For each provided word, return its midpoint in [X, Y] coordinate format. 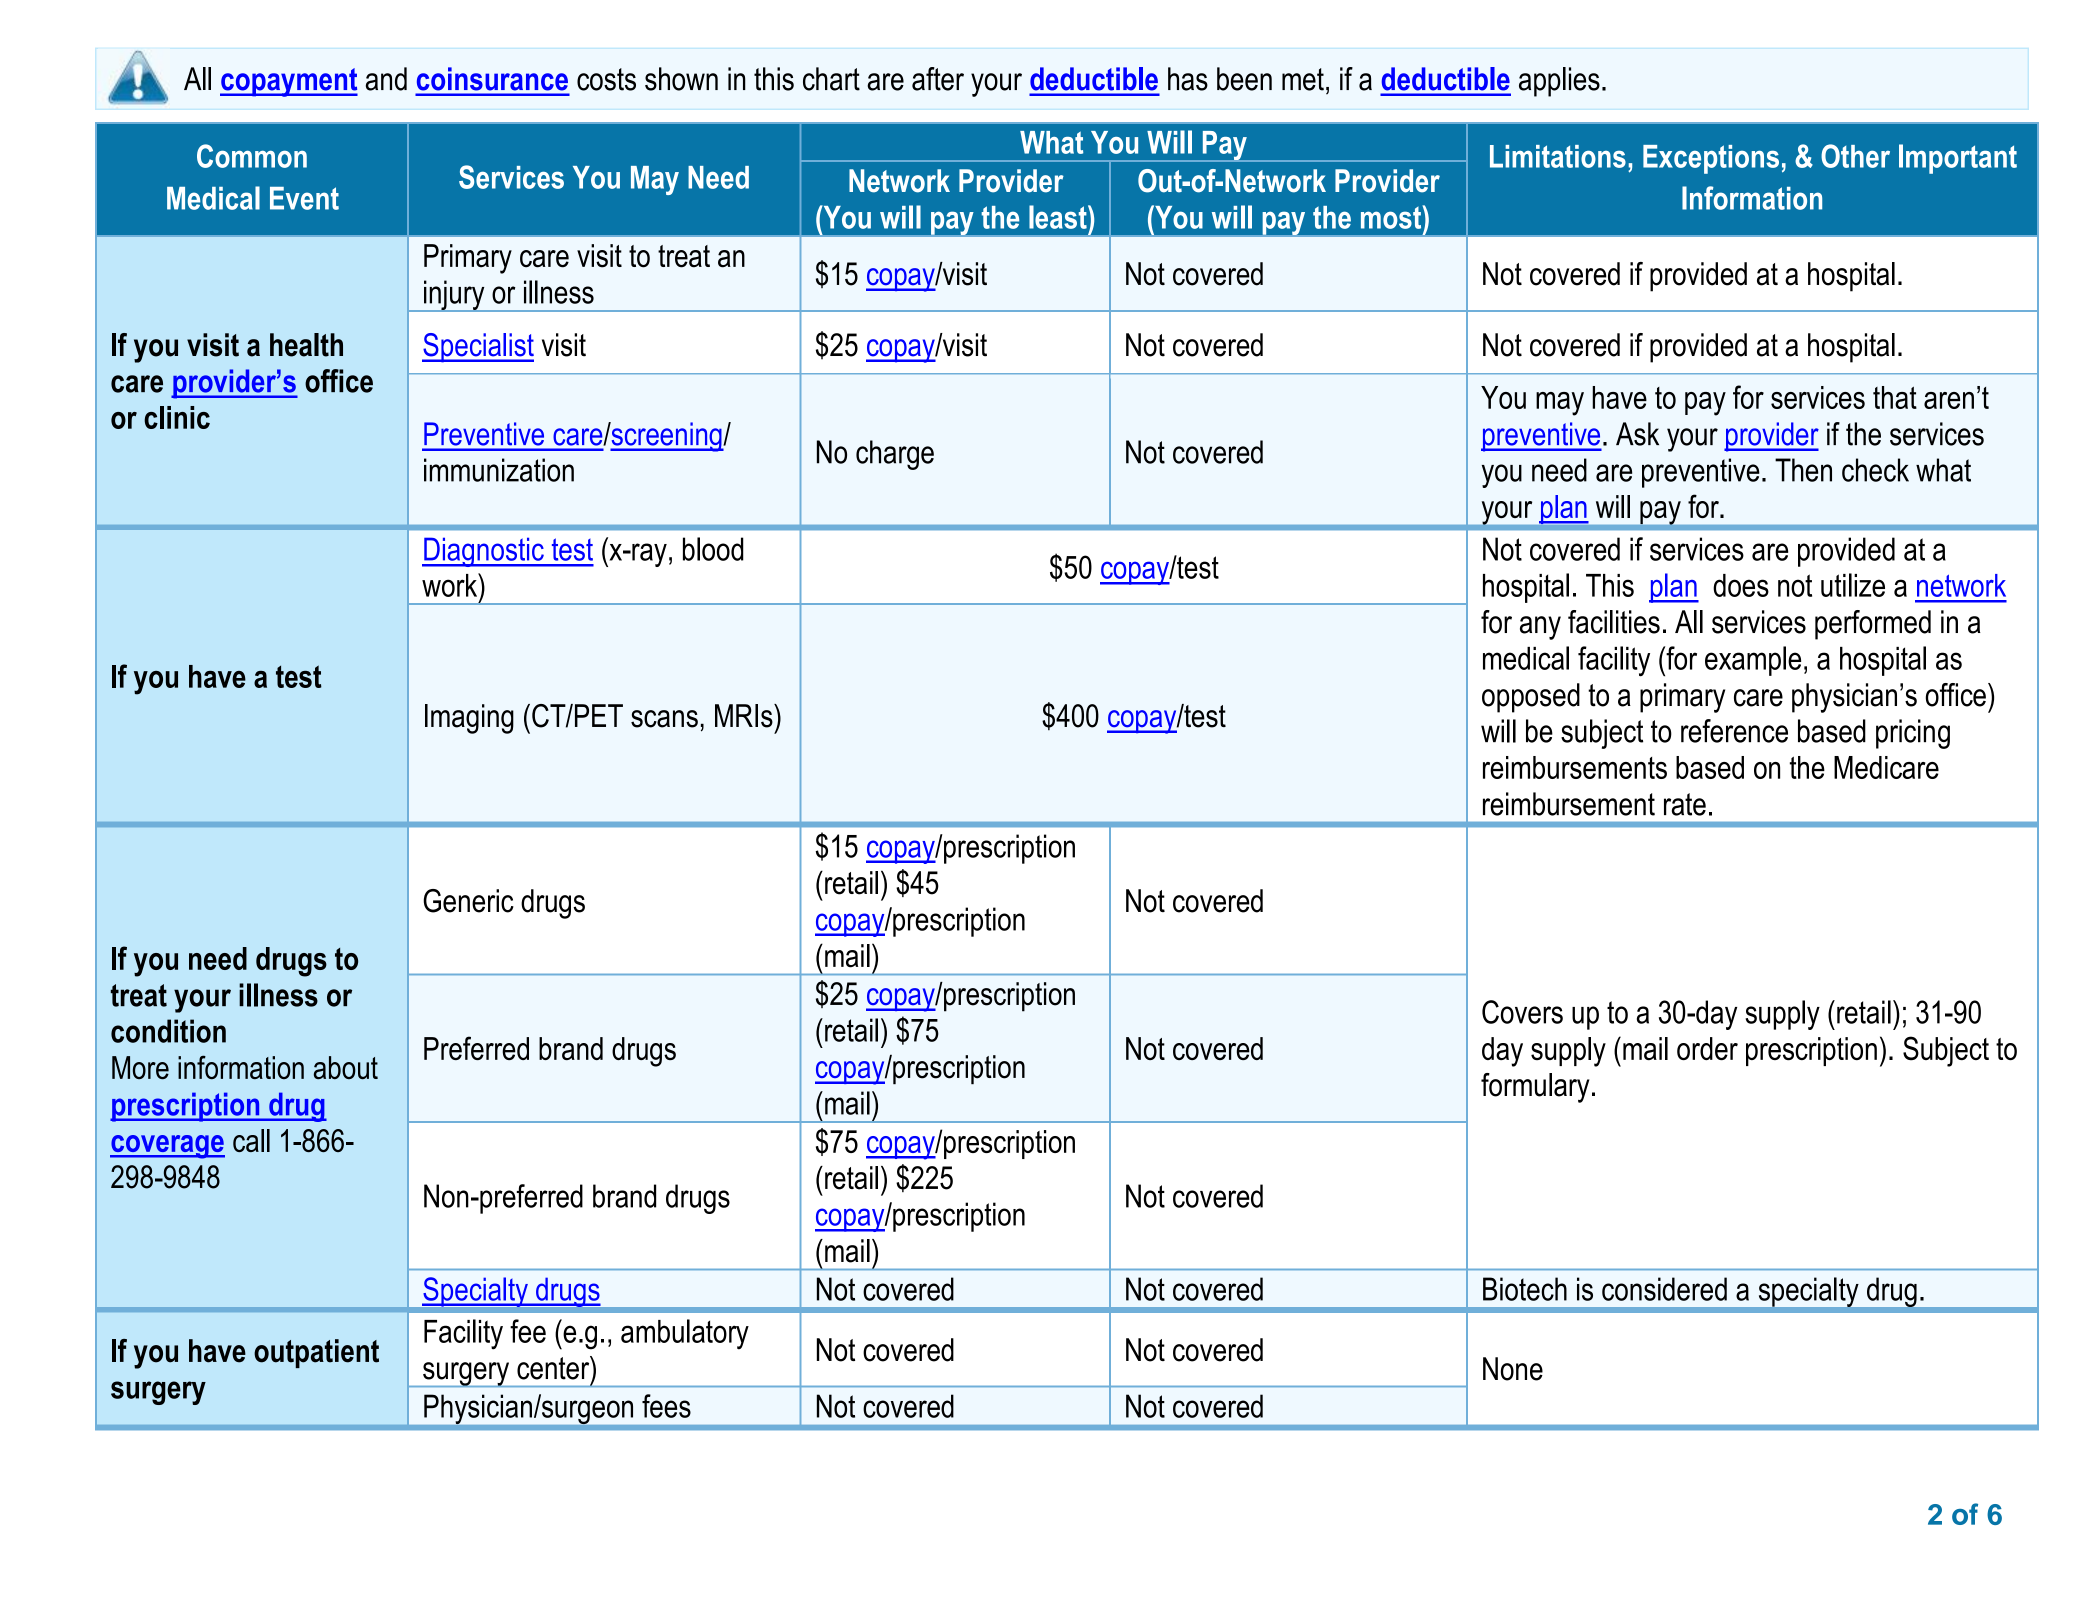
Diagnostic [484, 552]
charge [895, 455]
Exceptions [1711, 159]
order [1707, 1048]
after [938, 79]
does [1741, 585]
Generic [468, 901]
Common [252, 156]
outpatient [316, 1353]
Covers [1522, 1012]
